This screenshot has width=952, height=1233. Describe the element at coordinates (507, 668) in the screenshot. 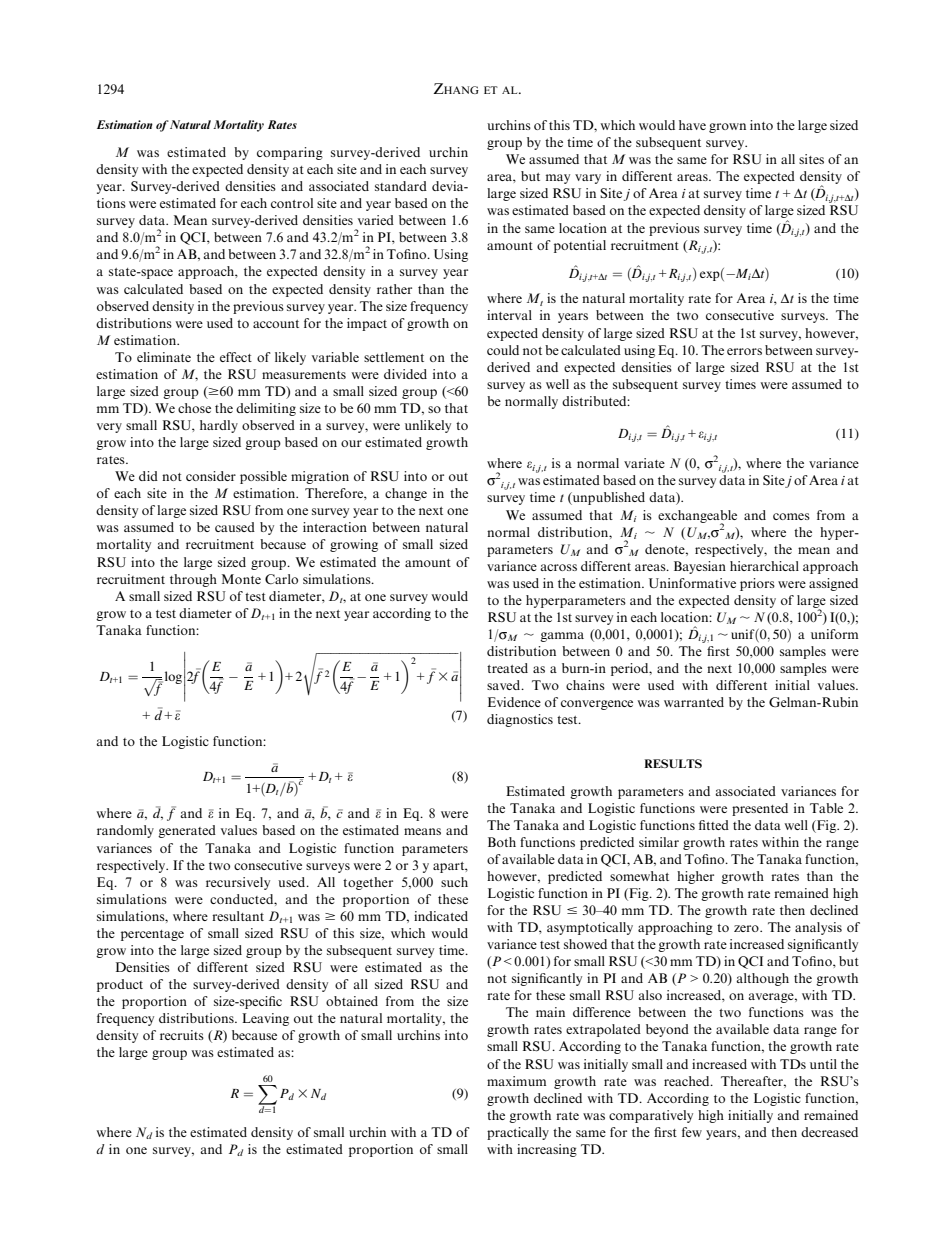

I see `treated` at that location.
